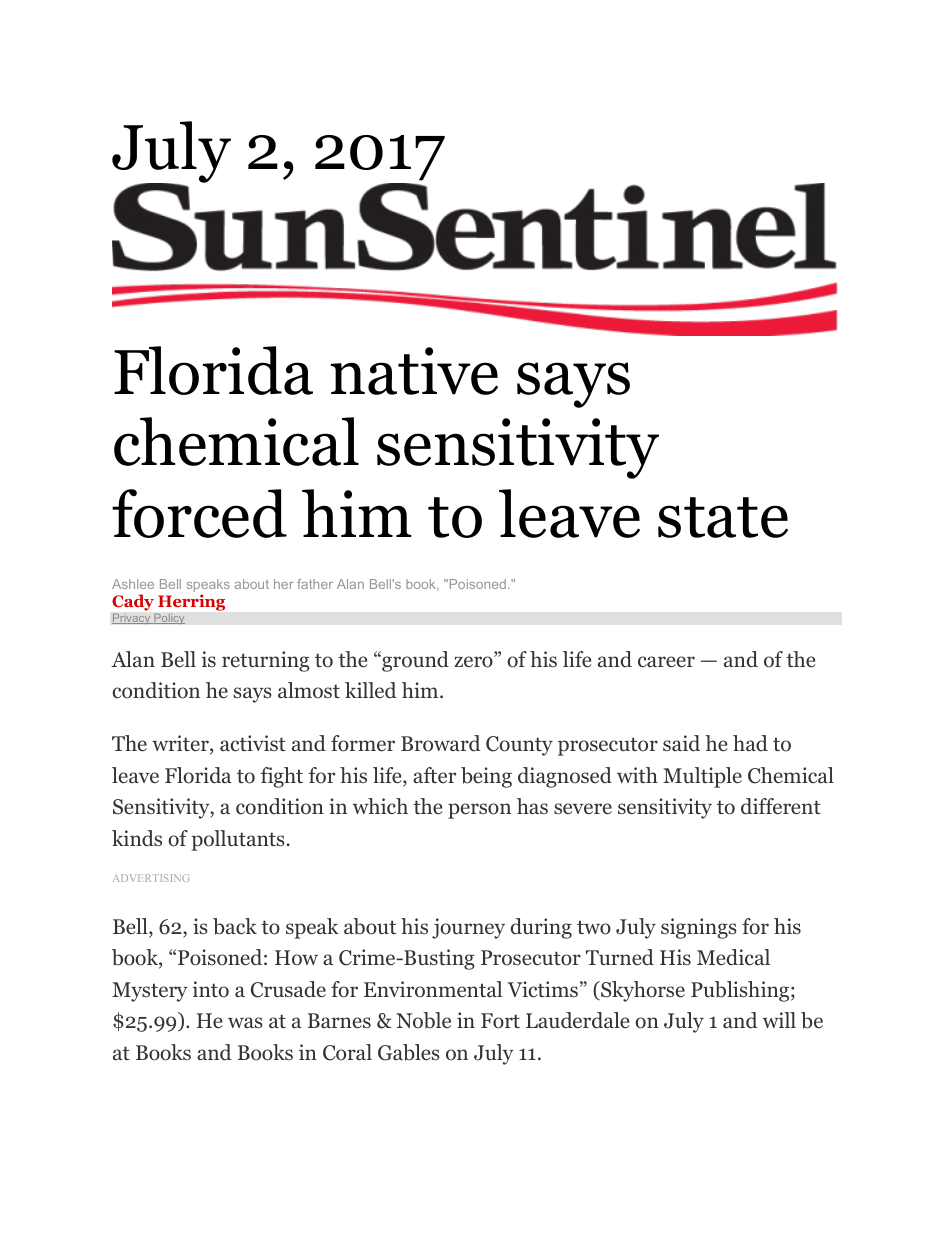  Describe the element at coordinates (199, 513) in the page. I see `forced` at that location.
